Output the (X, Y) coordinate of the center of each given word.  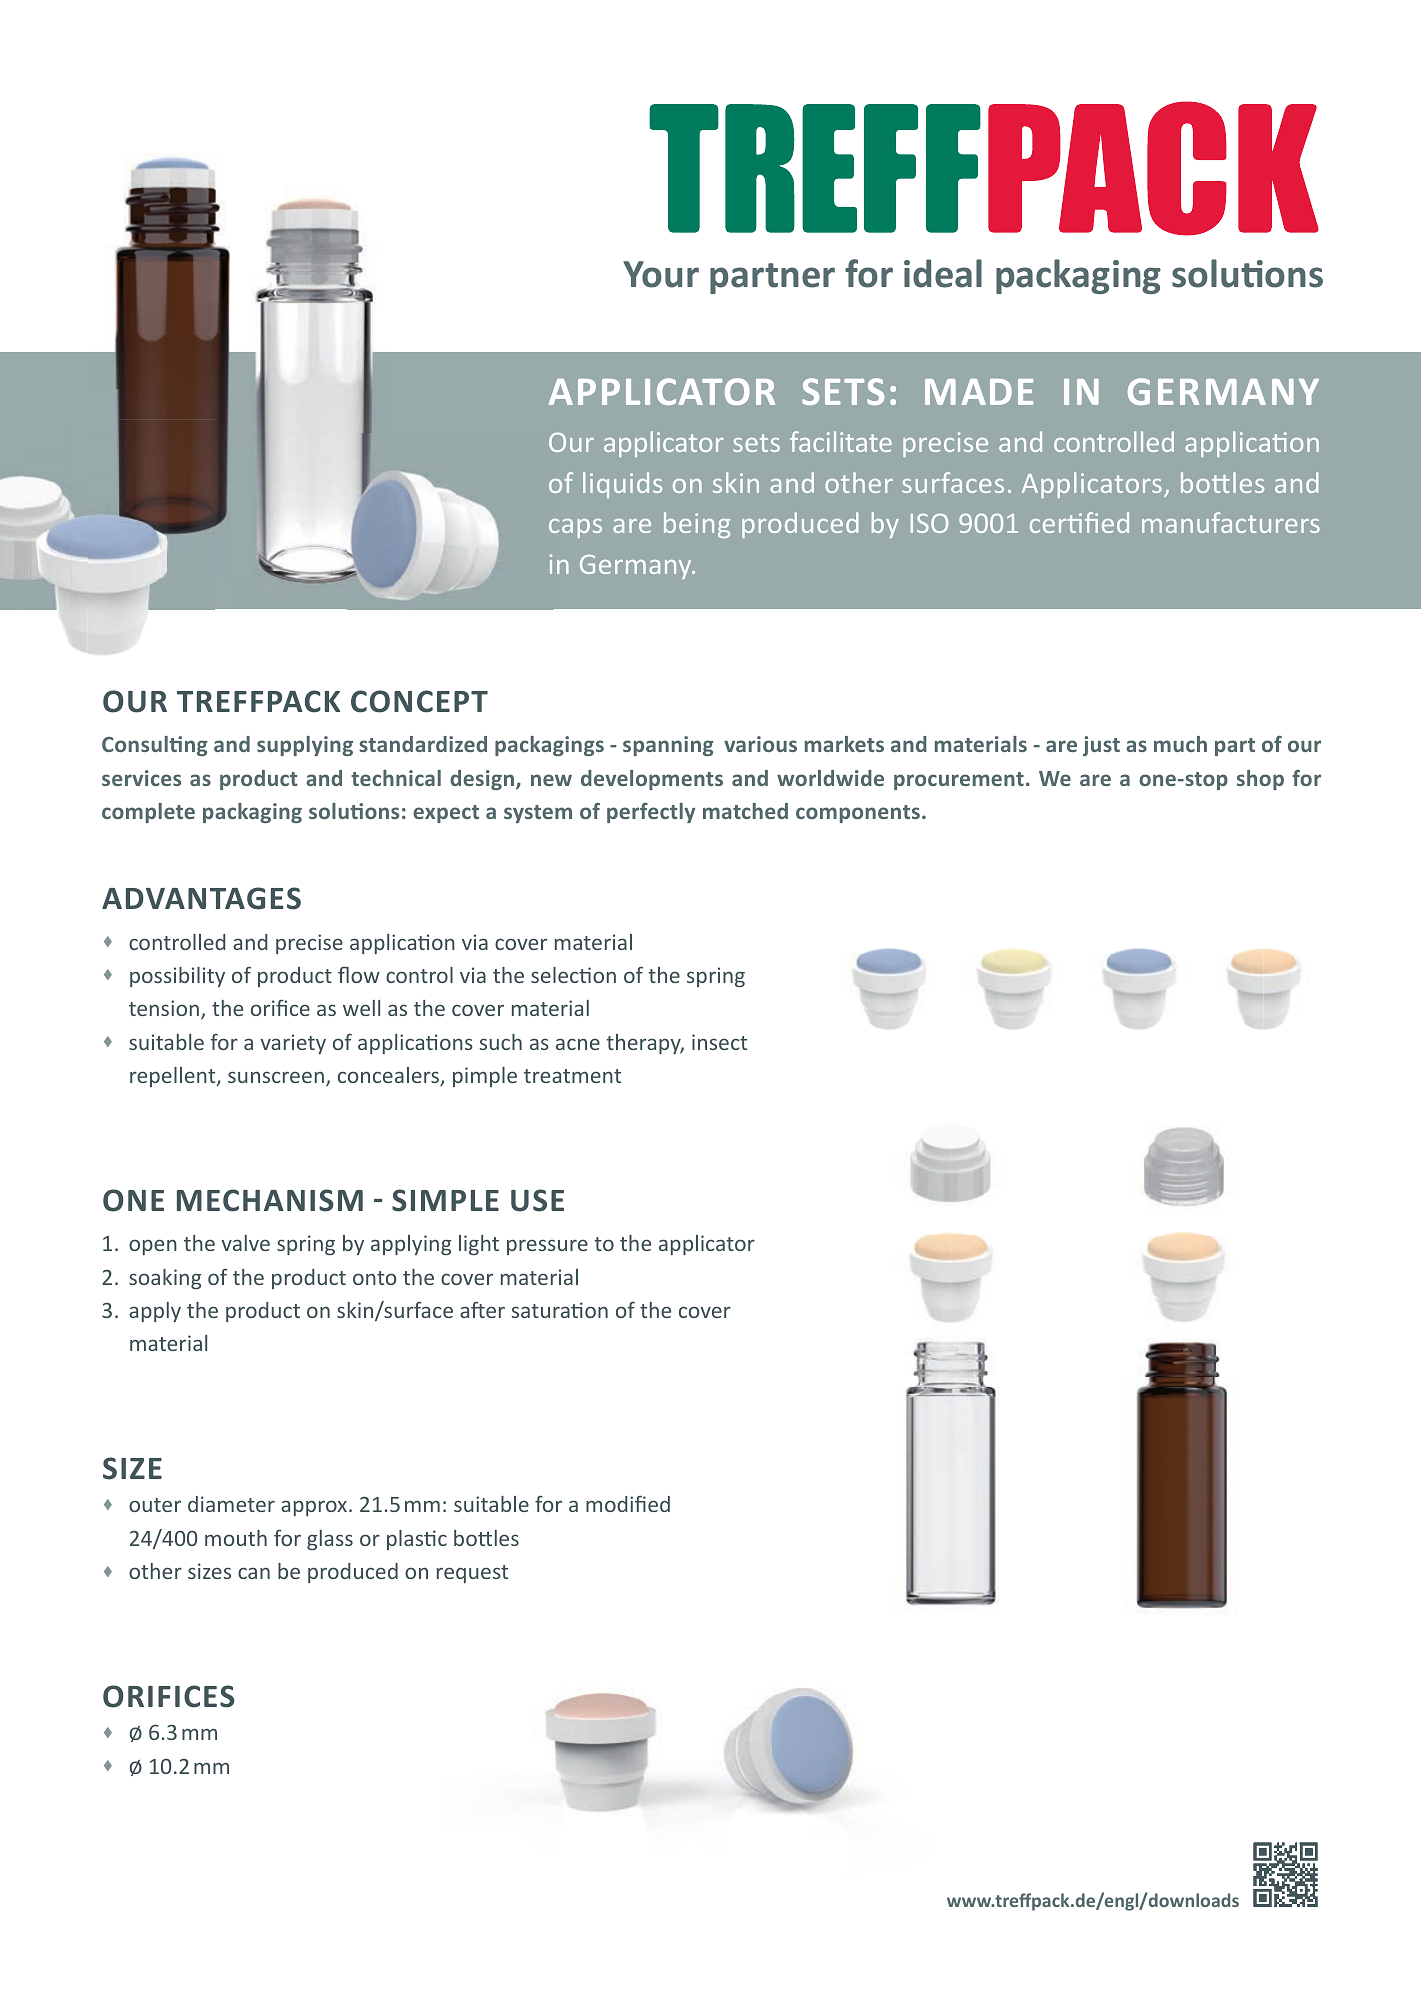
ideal (943, 273)
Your (661, 274)
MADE (979, 392)
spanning (668, 746)
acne (578, 1044)
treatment (572, 1076)
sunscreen (276, 1077)
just (1101, 746)
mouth (236, 1538)
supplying (305, 746)
